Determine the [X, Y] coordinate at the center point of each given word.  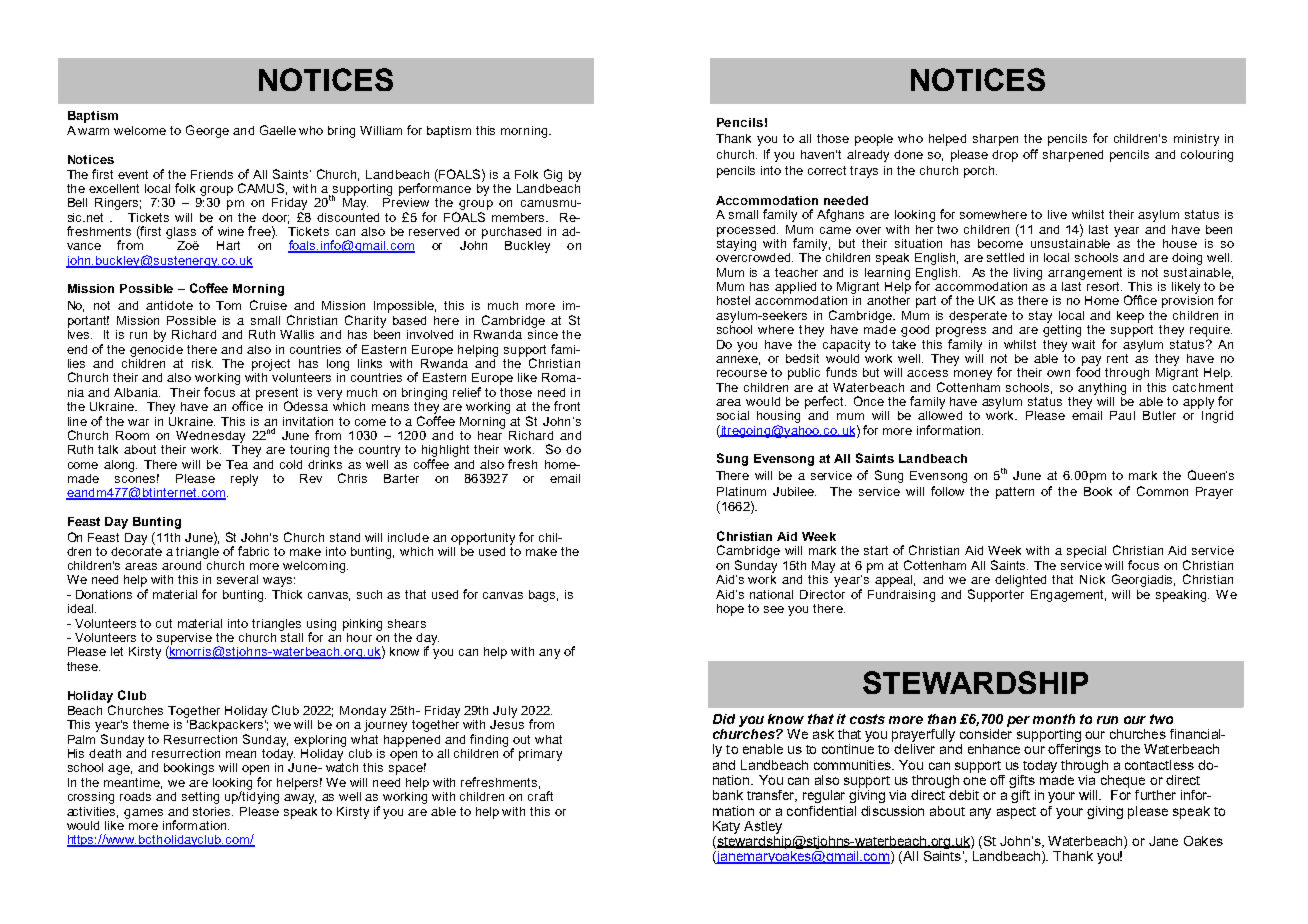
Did [724, 719]
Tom [228, 305]
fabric [253, 551]
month [1054, 719]
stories [213, 811]
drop [1005, 156]
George [207, 131]
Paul [1122, 415]
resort [1104, 286]
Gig [553, 175]
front [567, 406]
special [1086, 552]
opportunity [483, 539]
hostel [733, 300]
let [117, 651]
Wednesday [210, 437]
